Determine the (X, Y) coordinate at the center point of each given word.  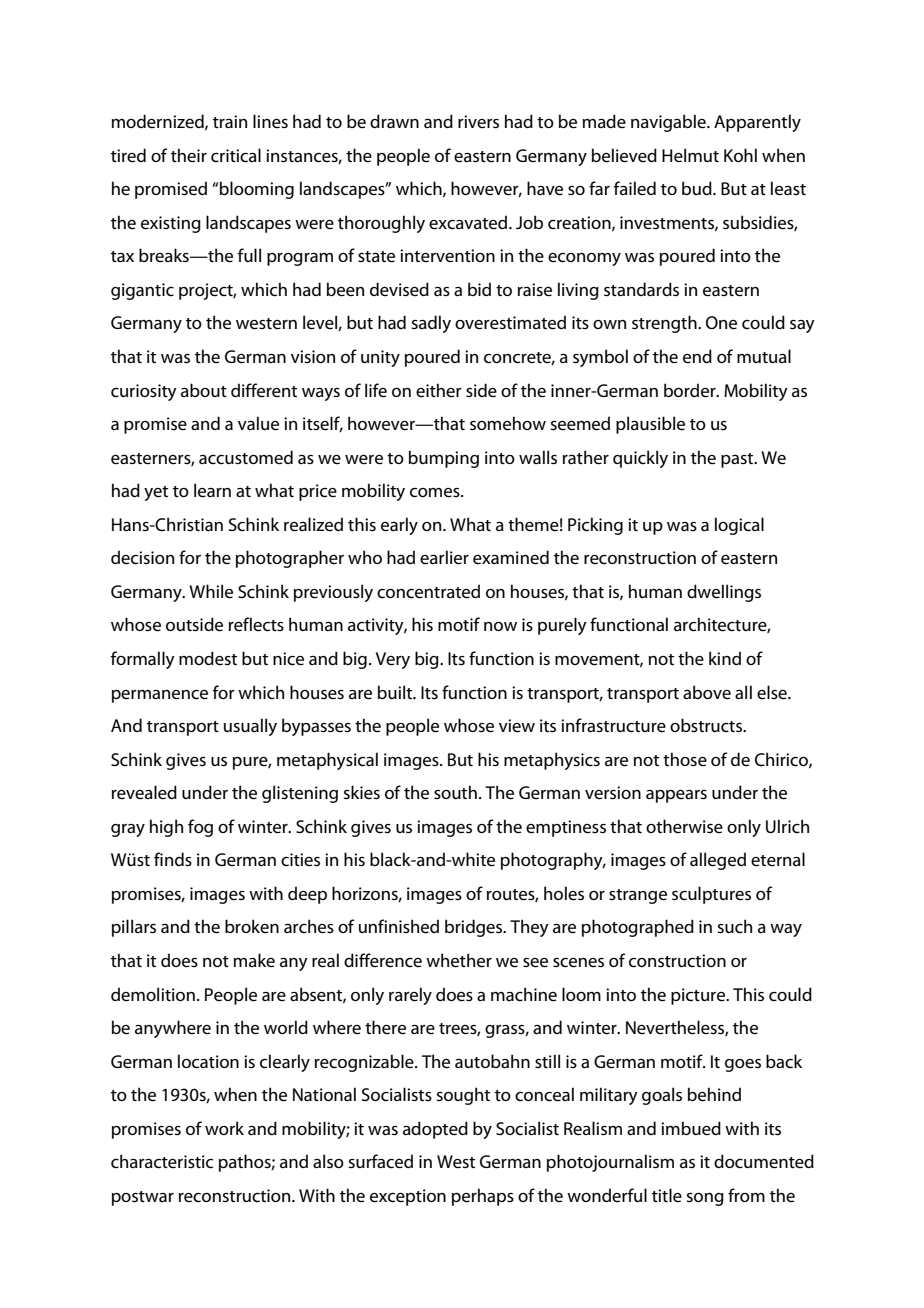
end (697, 356)
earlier (444, 557)
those (685, 759)
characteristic (162, 1161)
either (439, 390)
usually (250, 727)
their (189, 155)
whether (459, 960)
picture (699, 996)
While (211, 591)
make (254, 960)
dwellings (724, 593)
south (455, 792)
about (204, 390)
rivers (478, 122)
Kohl (740, 155)
